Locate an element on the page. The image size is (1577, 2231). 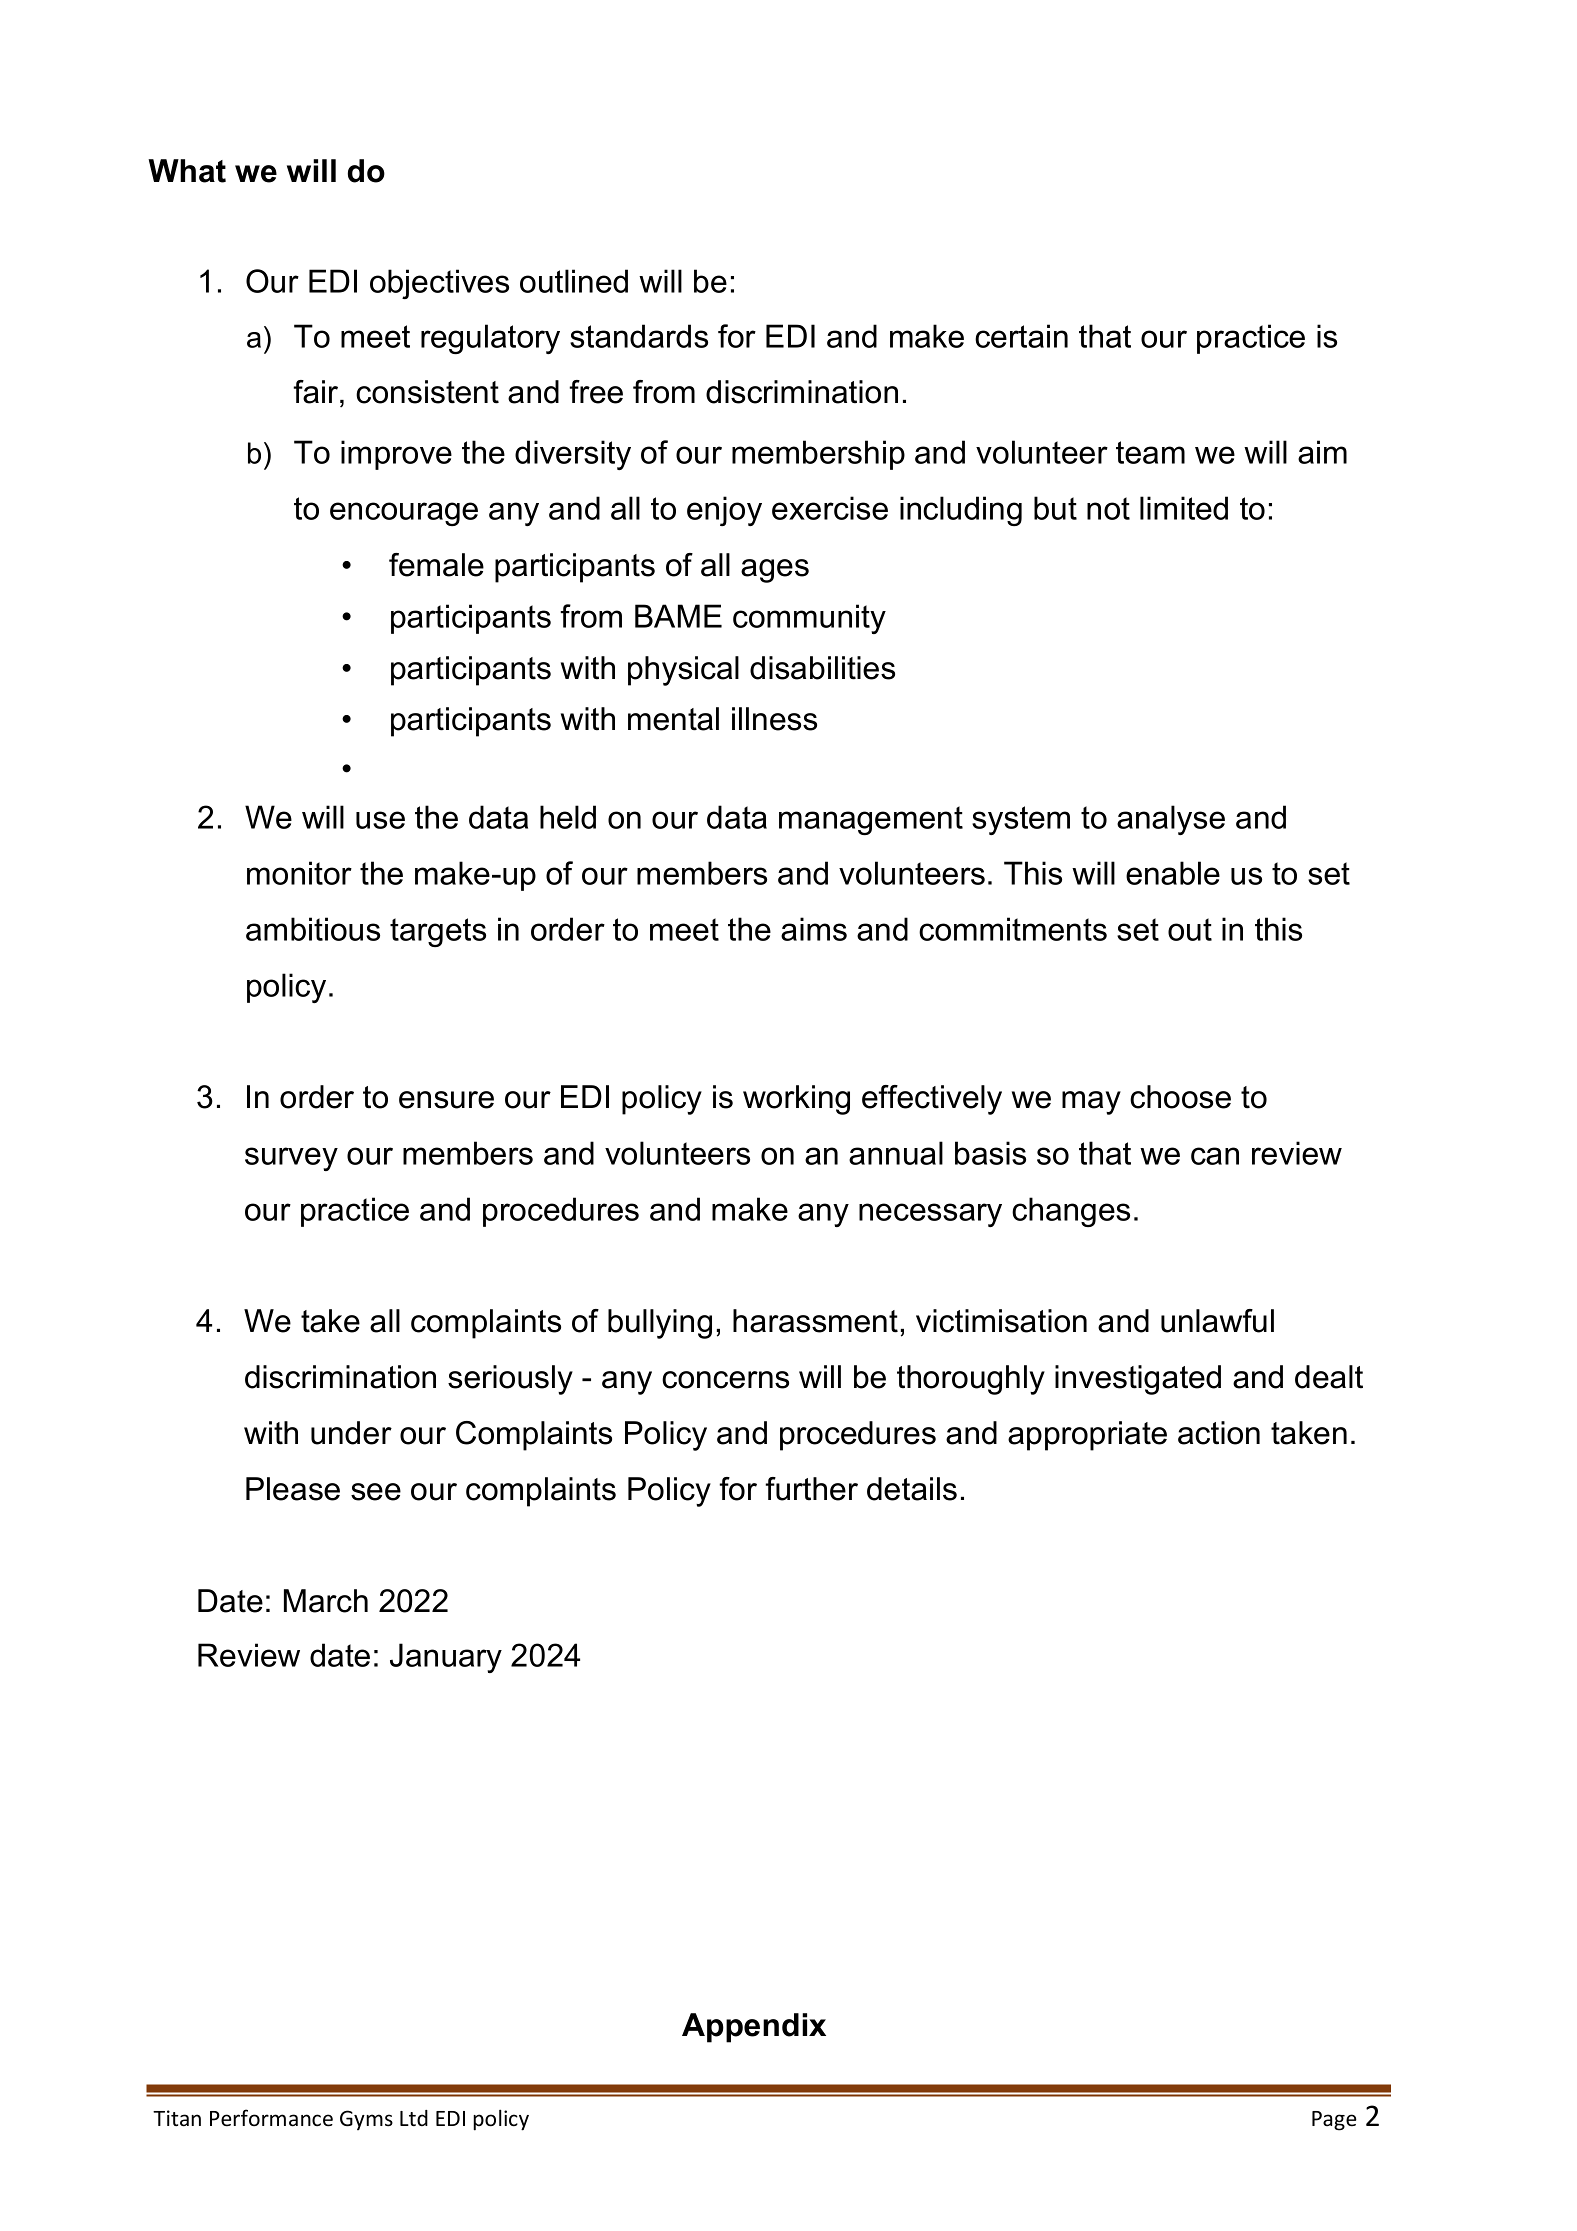
further is located at coordinates (811, 1489).
